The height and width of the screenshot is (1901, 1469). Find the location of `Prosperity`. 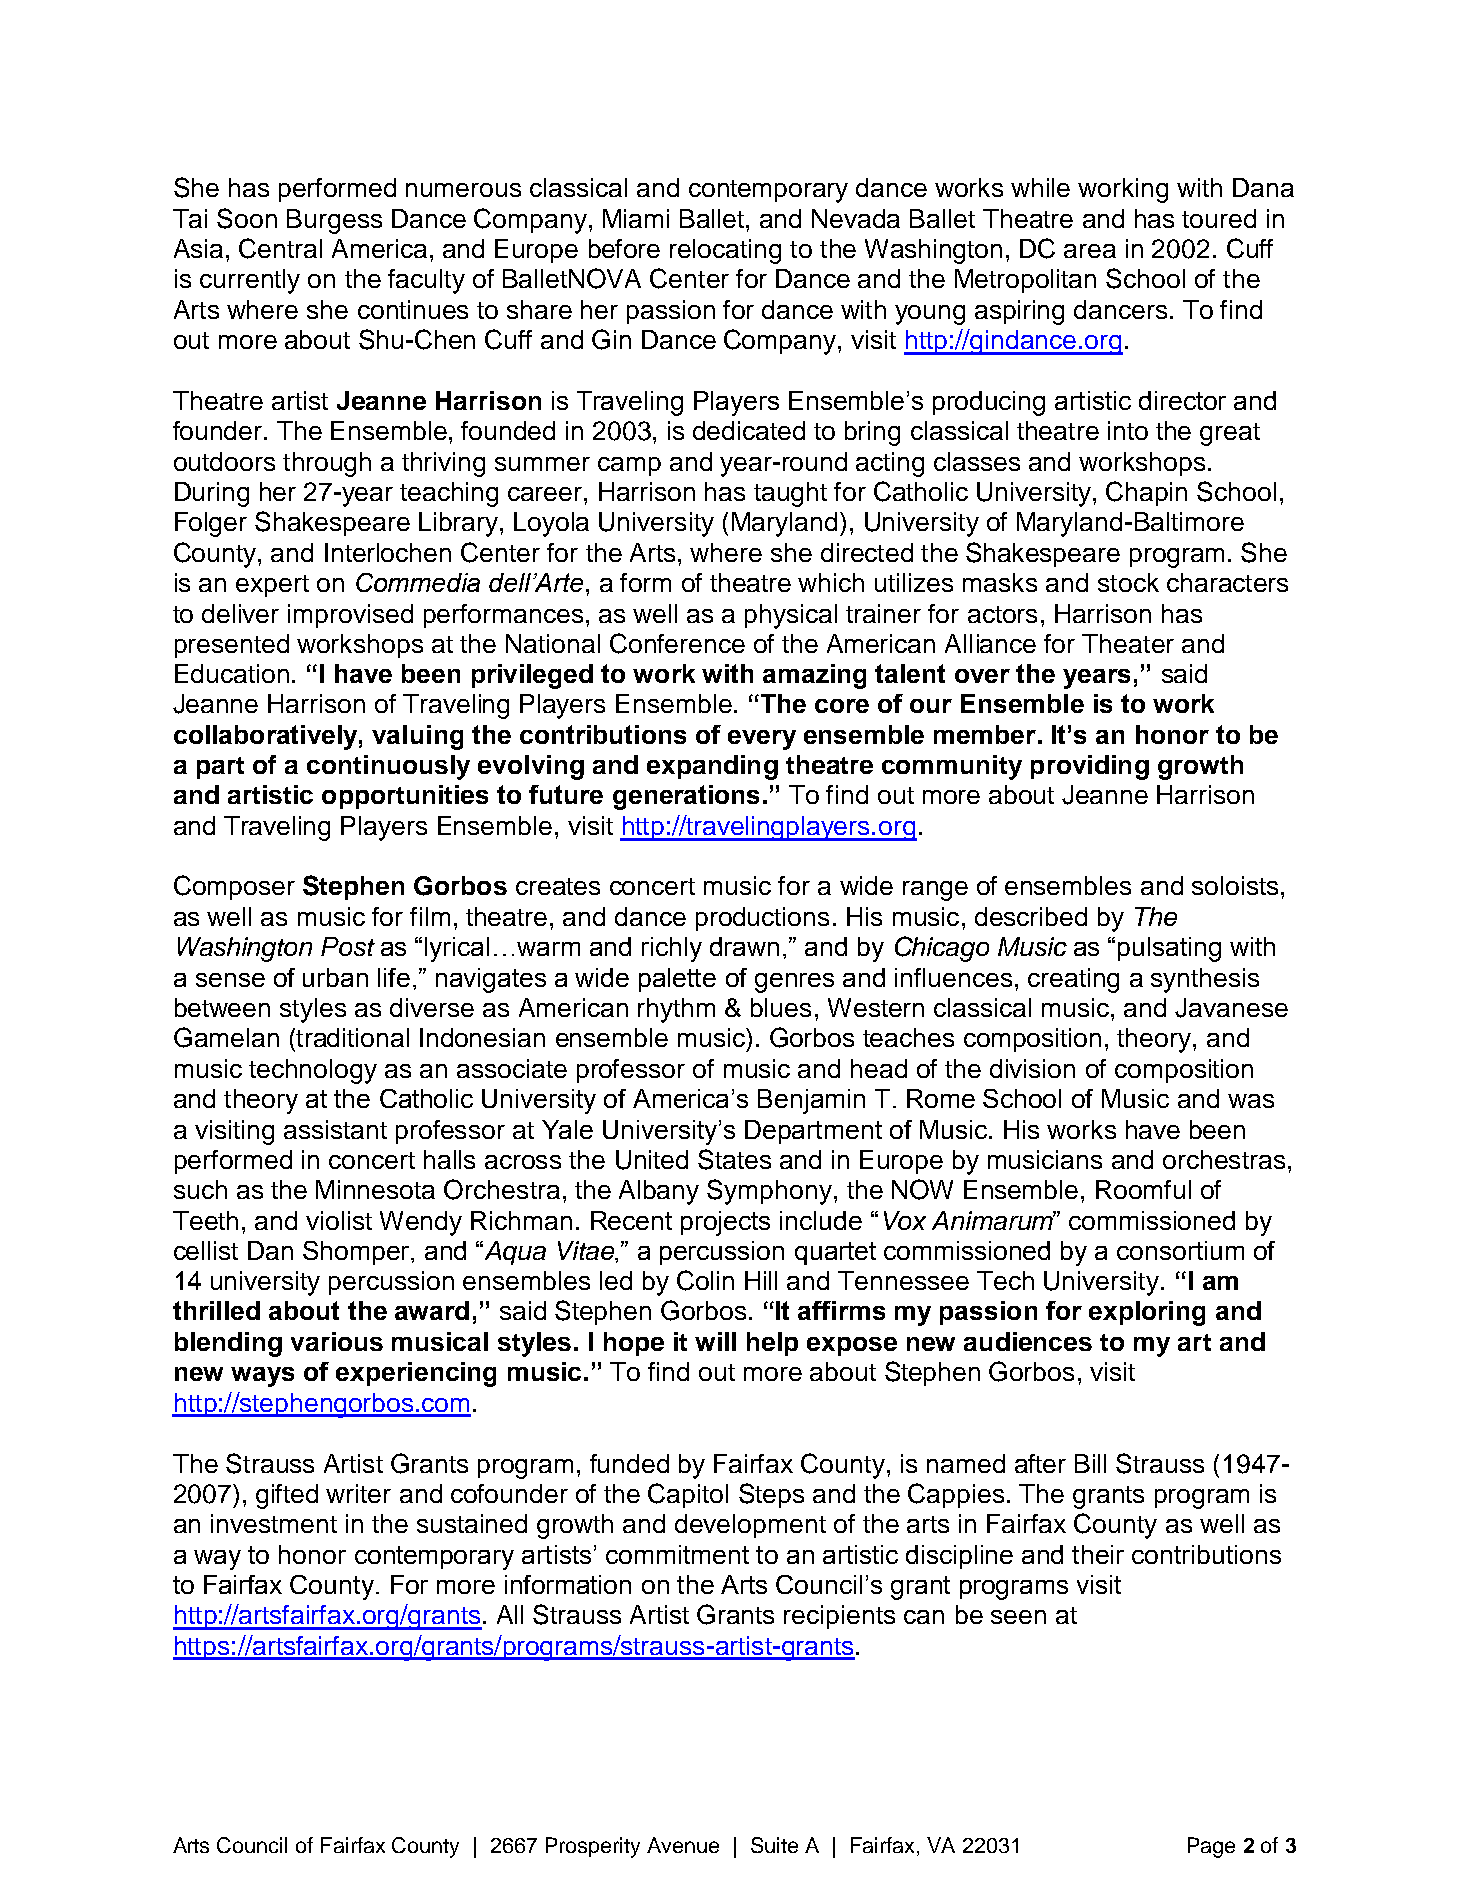

Prosperity is located at coordinates (593, 1847).
